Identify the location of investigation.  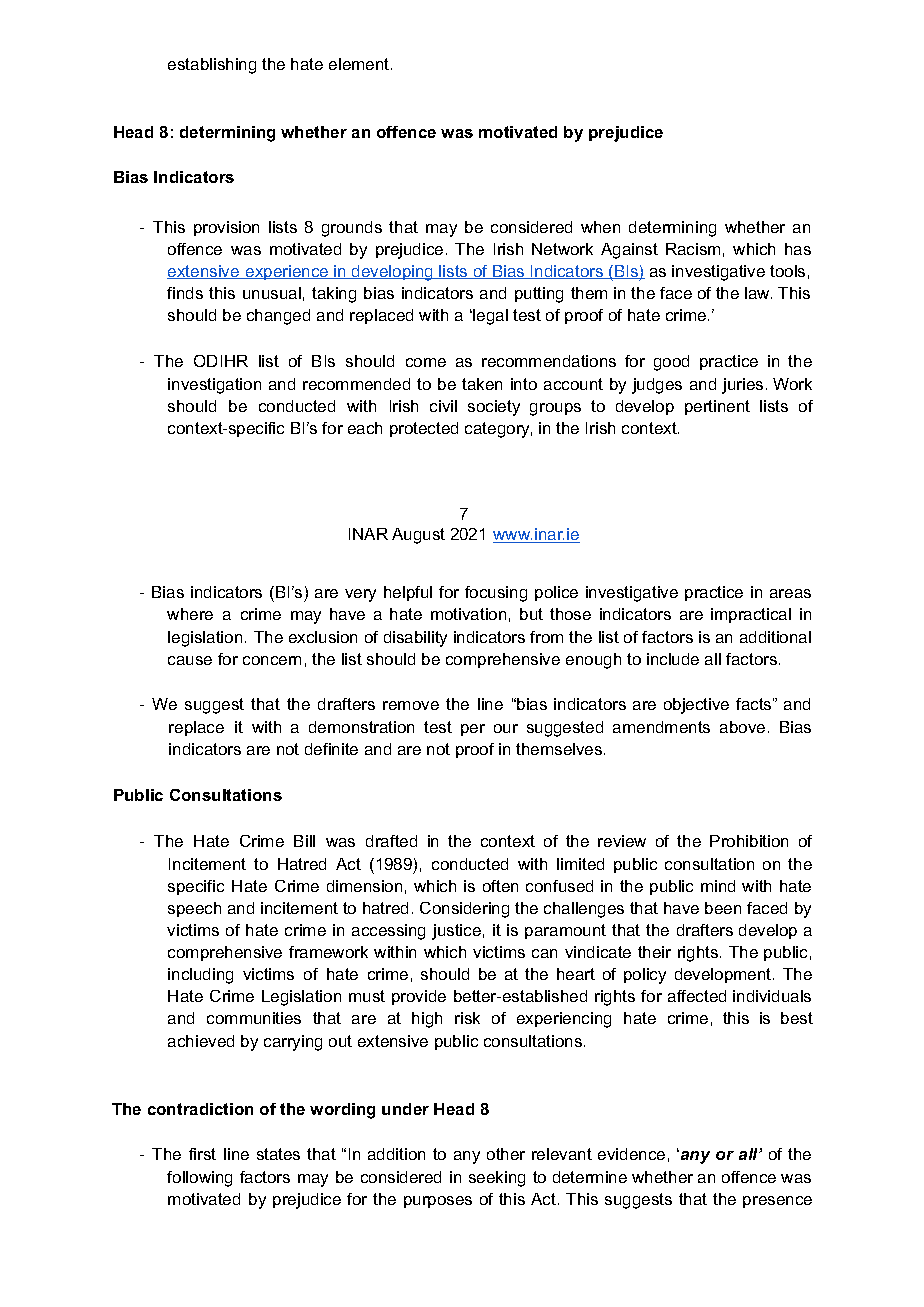
(214, 386).
